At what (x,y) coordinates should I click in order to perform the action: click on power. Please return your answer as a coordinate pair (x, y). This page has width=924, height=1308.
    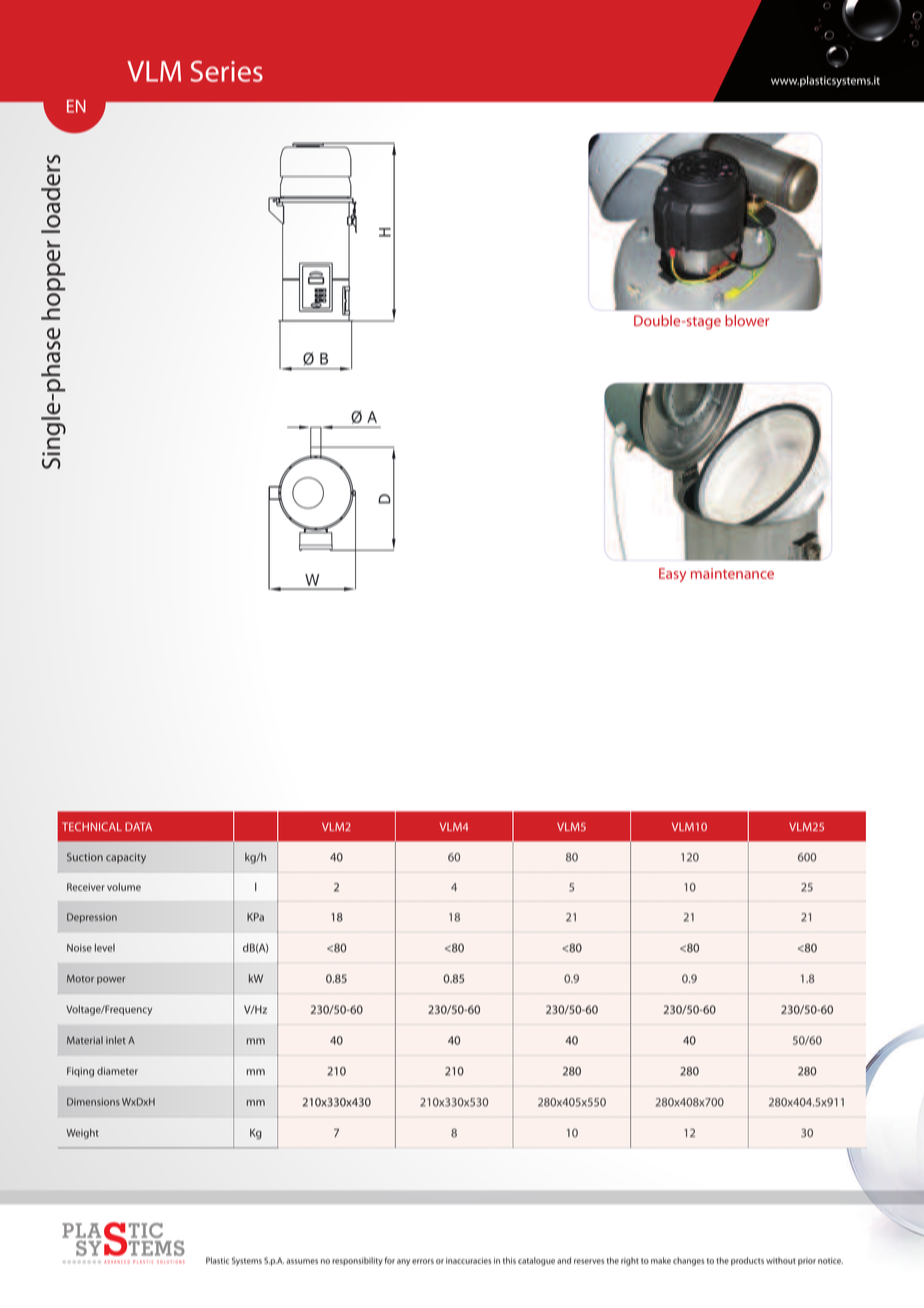
    Looking at the image, I should click on (111, 981).
